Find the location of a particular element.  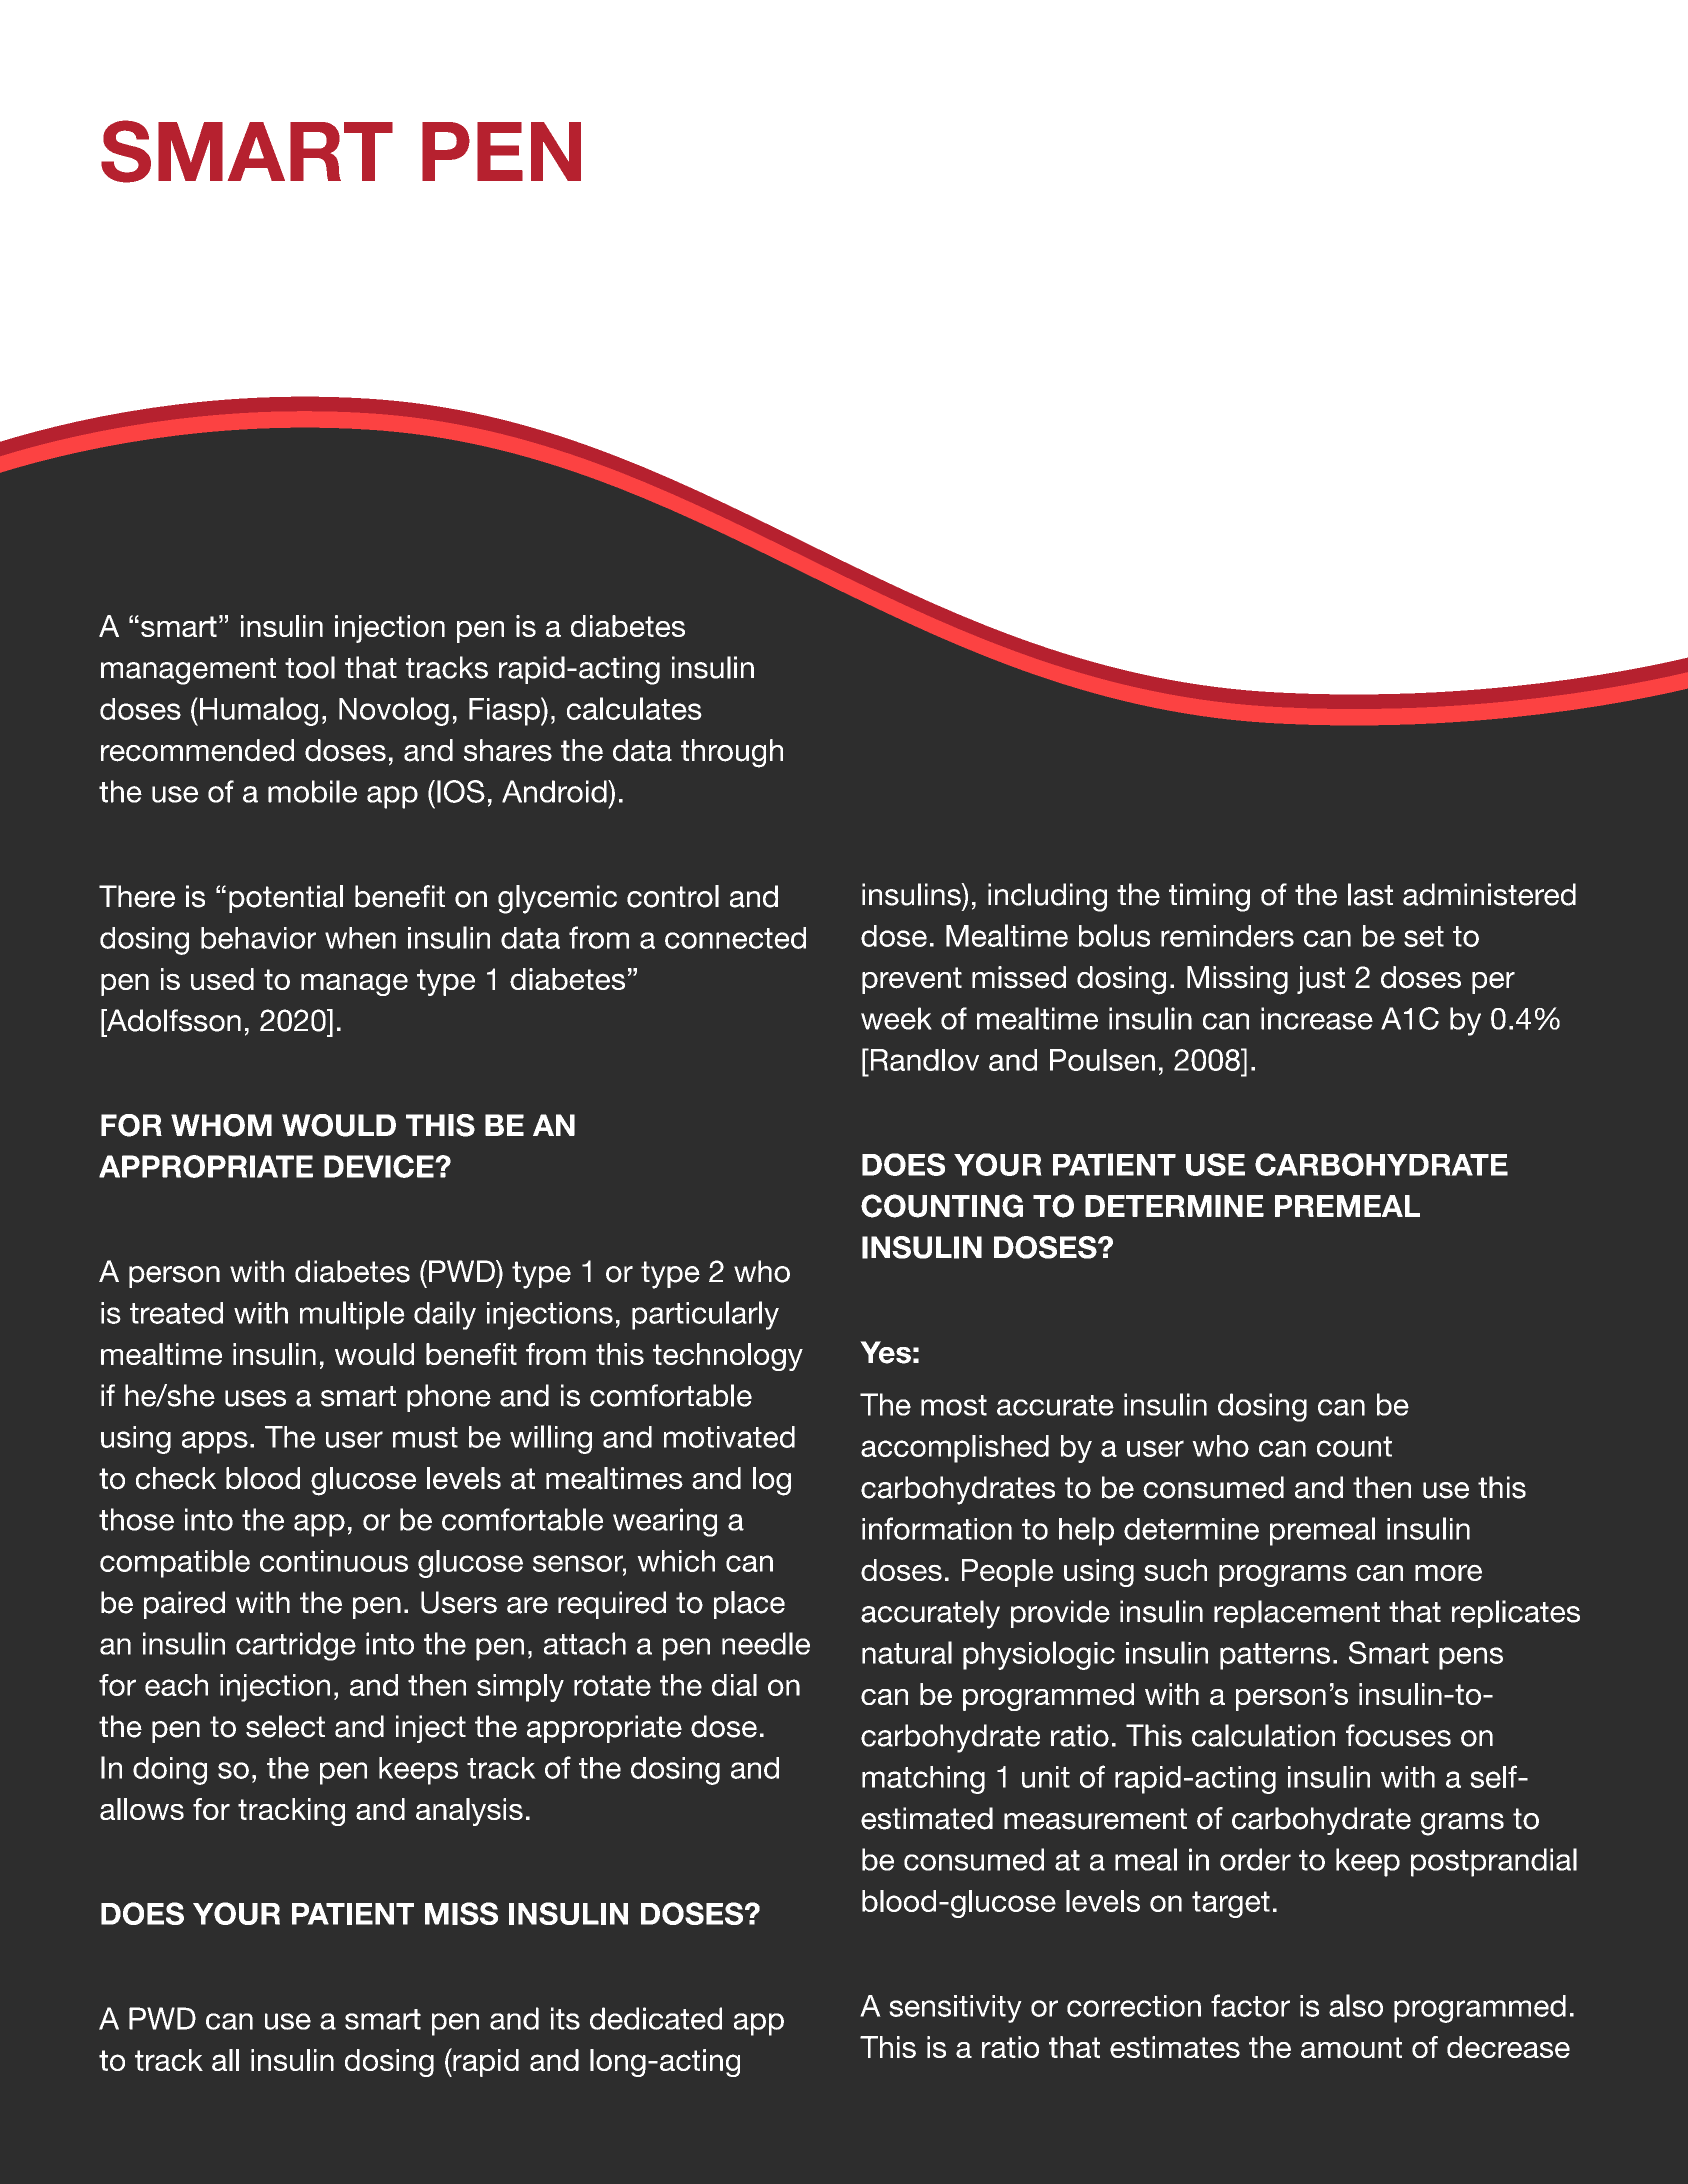

more is located at coordinates (1448, 1572).
